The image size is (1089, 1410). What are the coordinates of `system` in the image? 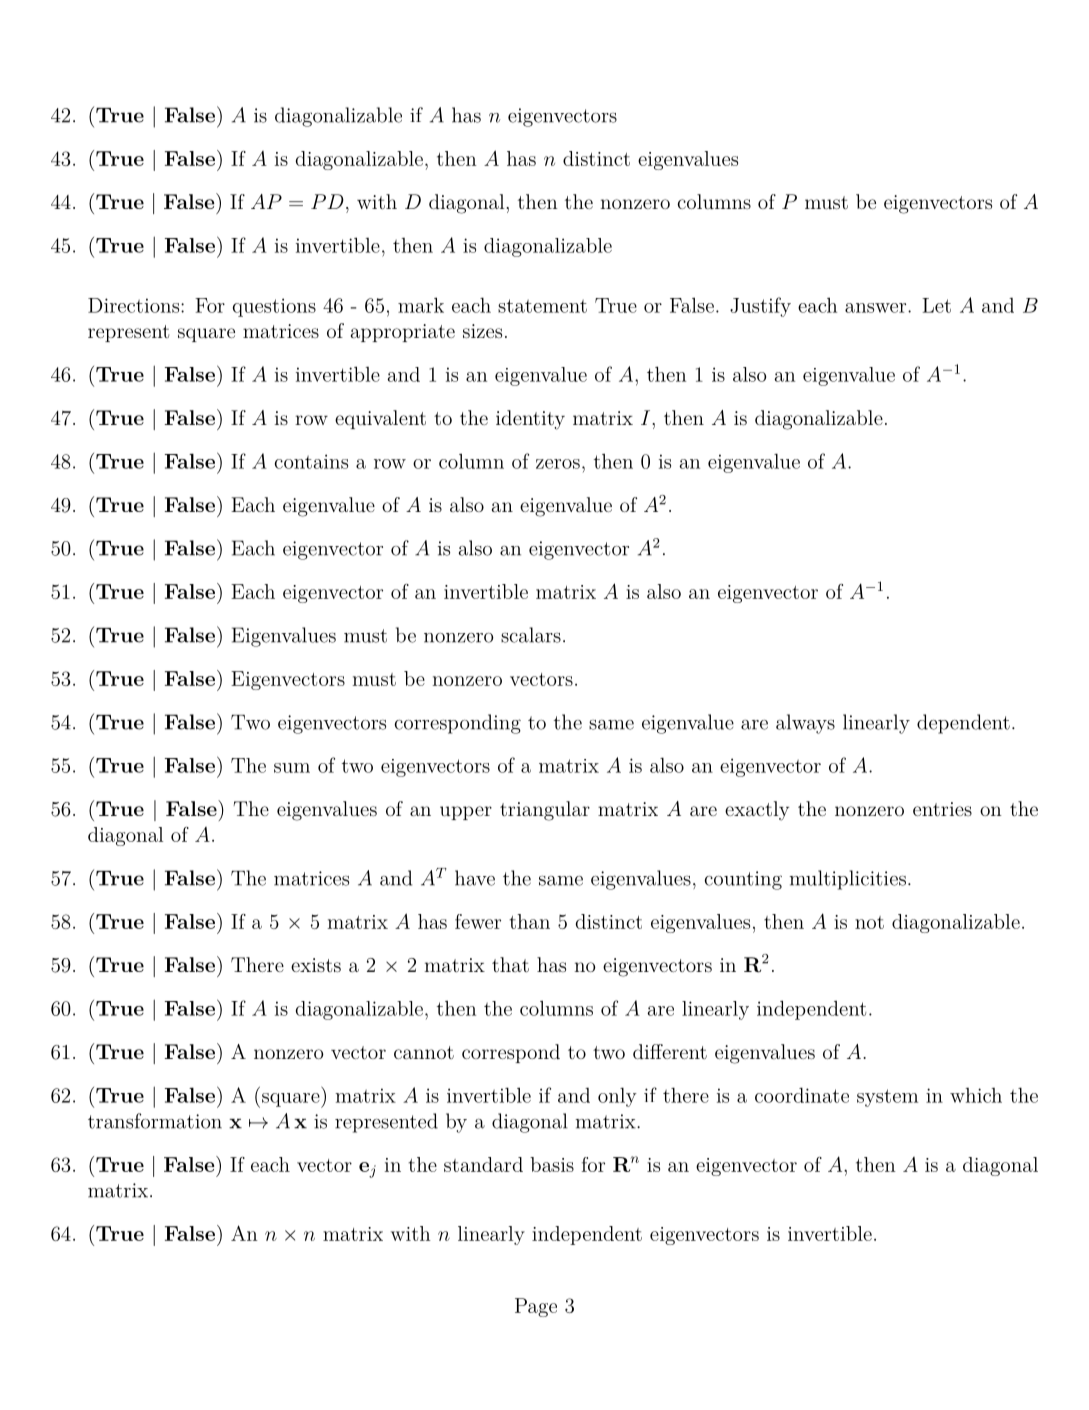 It's located at (887, 1098).
